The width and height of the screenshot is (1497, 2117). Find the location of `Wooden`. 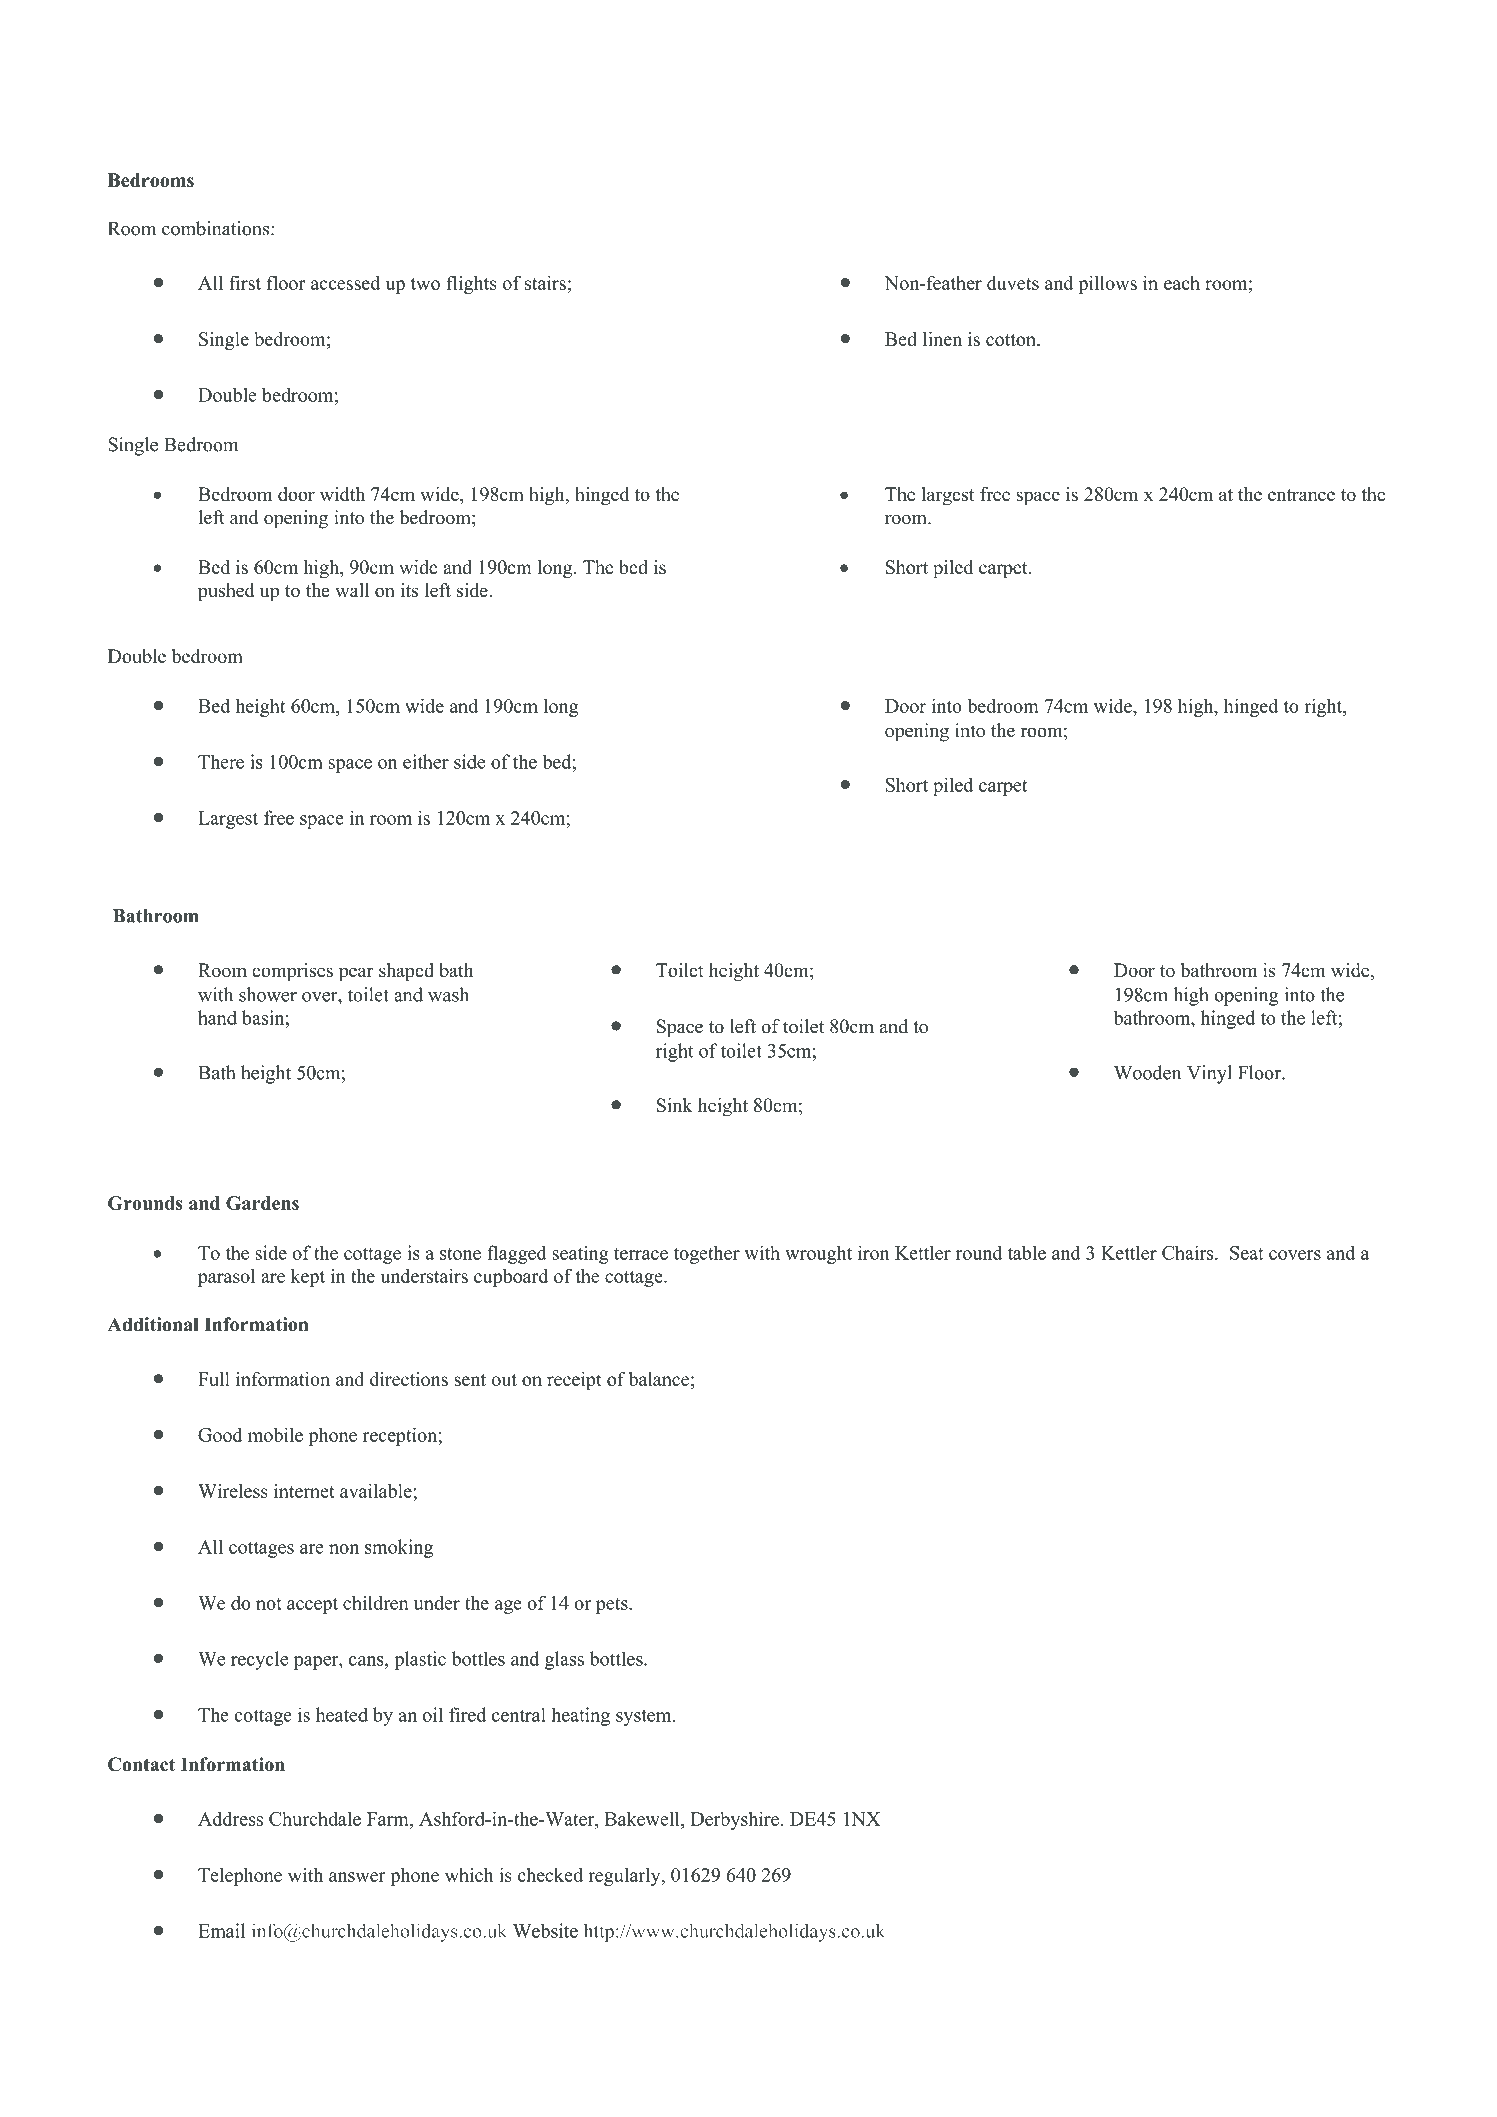

Wooden is located at coordinates (1147, 1072).
